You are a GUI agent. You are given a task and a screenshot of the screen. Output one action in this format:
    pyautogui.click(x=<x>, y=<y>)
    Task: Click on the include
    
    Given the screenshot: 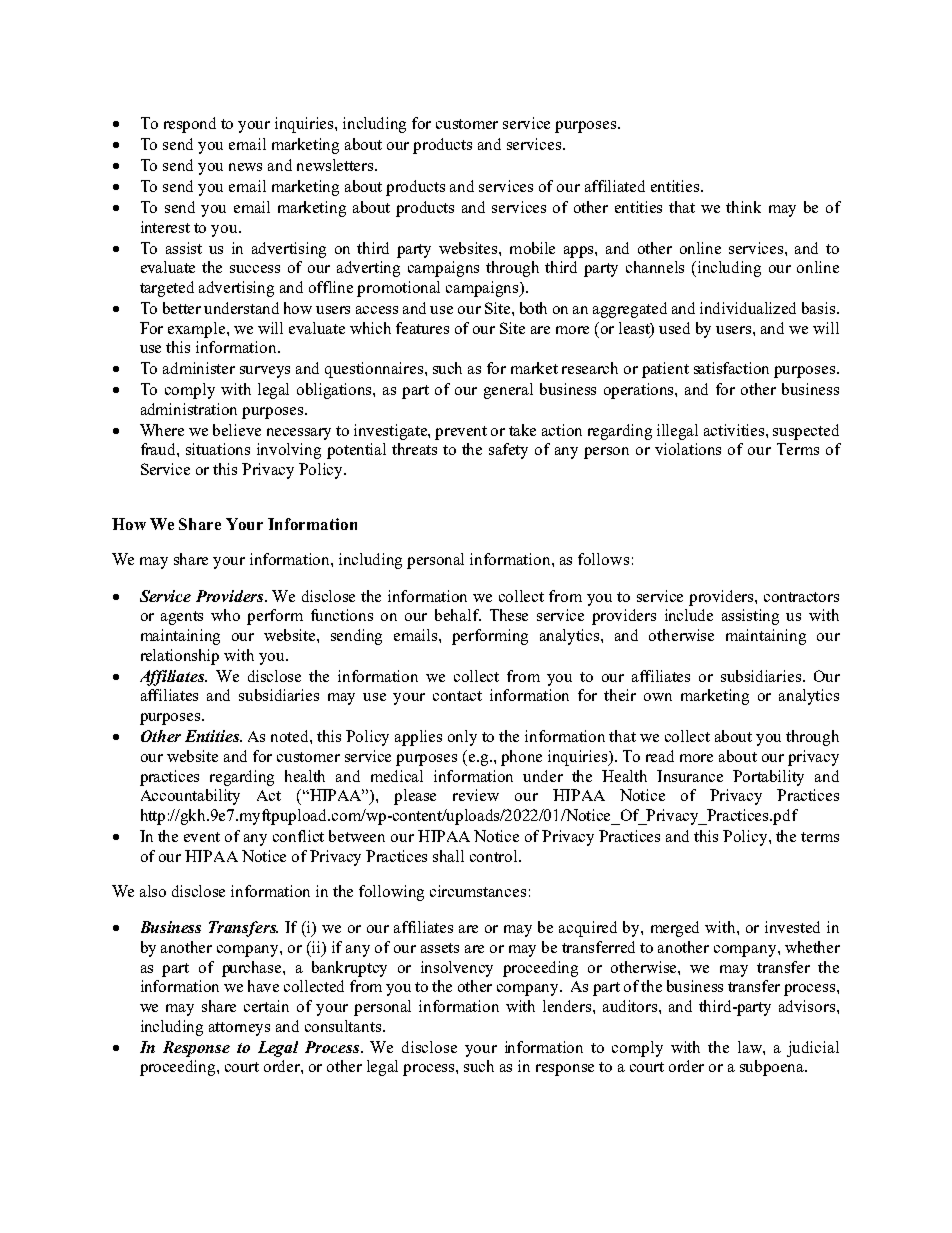 What is the action you would take?
    pyautogui.click(x=689, y=615)
